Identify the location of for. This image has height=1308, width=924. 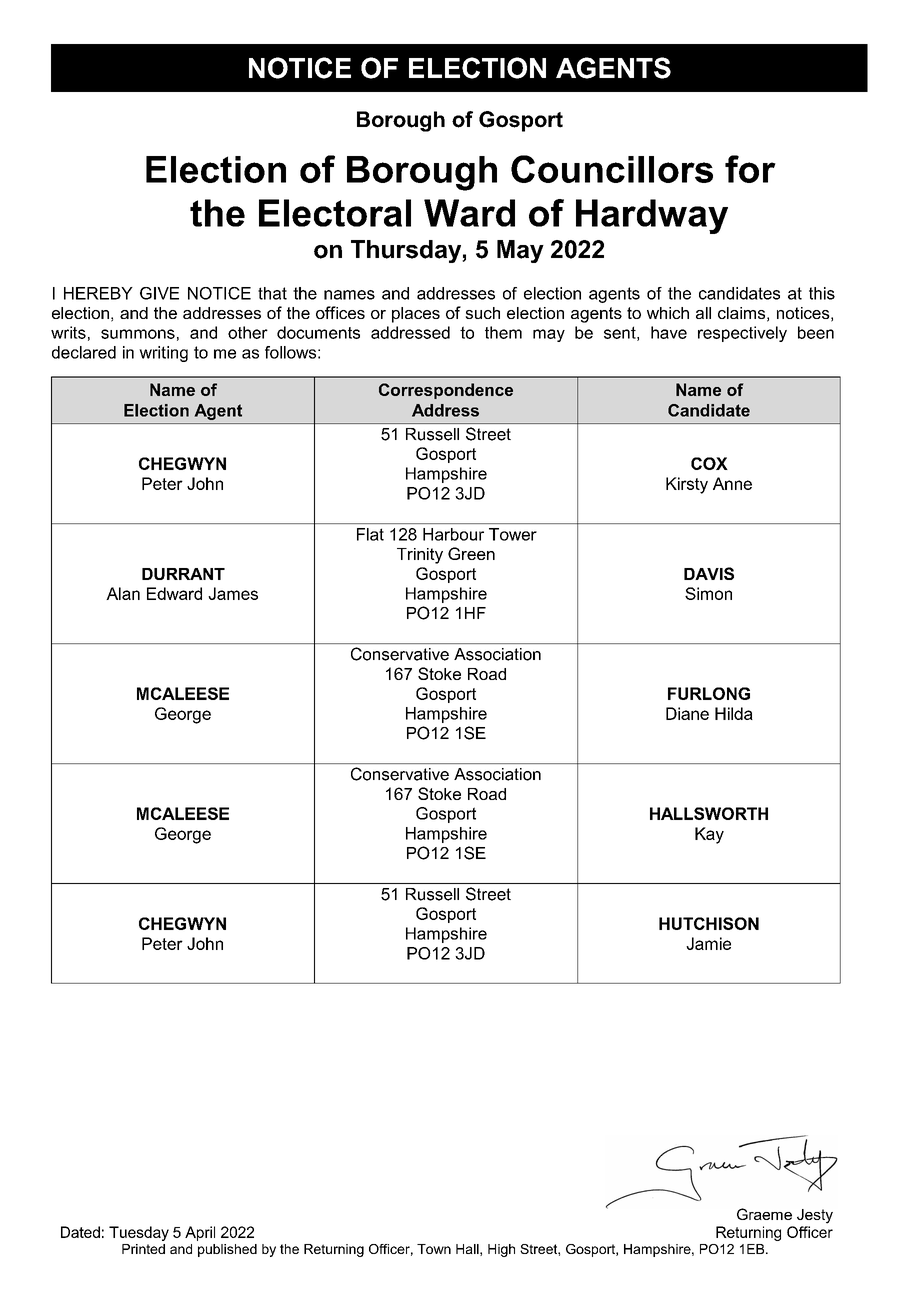
(750, 169).
